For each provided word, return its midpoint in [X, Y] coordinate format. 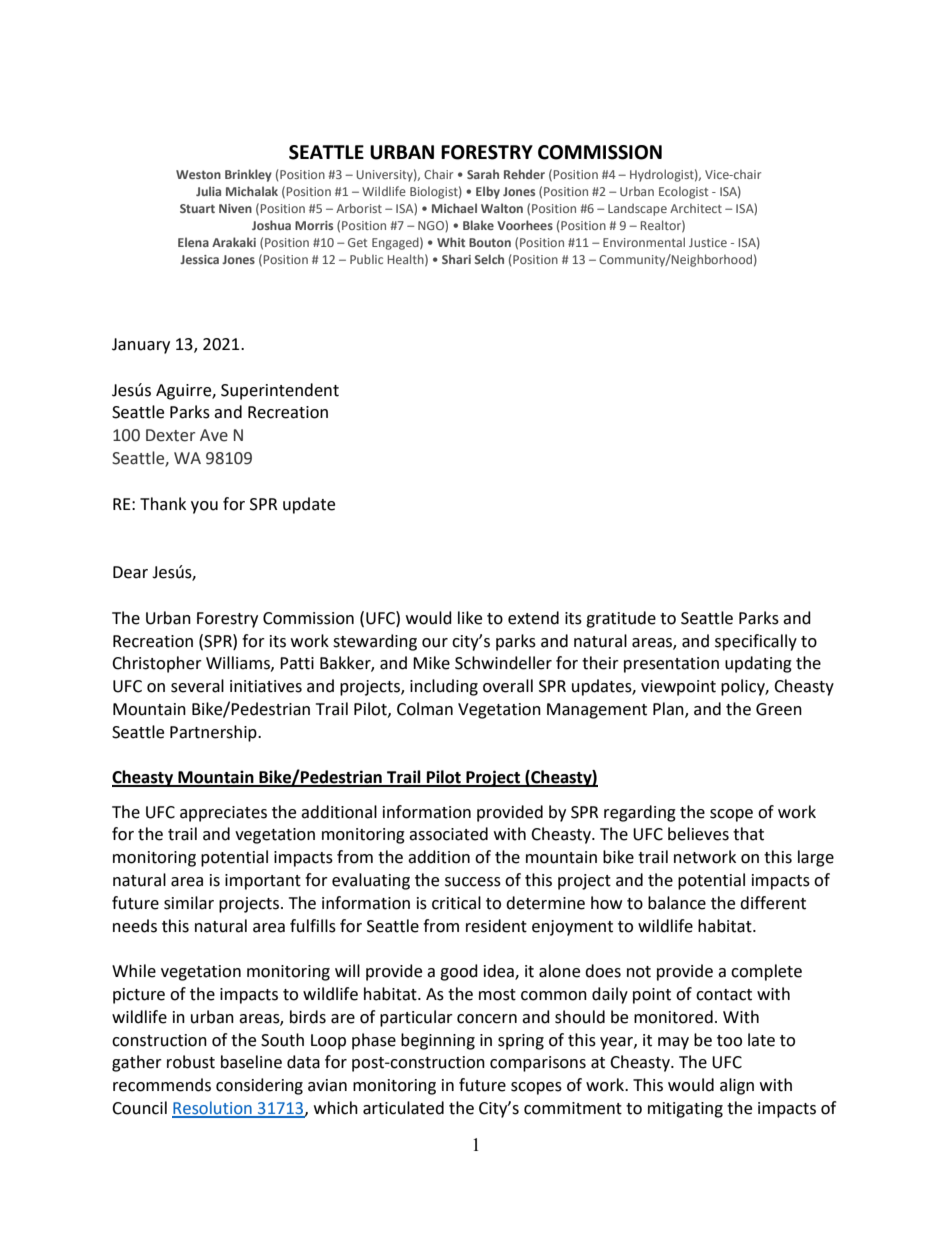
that [748, 834]
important [263, 882]
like [470, 618]
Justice [708, 242]
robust [191, 1062]
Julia [208, 191]
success [473, 882]
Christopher [157, 664]
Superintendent [280, 391]
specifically [756, 642]
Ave [214, 435]
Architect [696, 208]
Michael [454, 208]
